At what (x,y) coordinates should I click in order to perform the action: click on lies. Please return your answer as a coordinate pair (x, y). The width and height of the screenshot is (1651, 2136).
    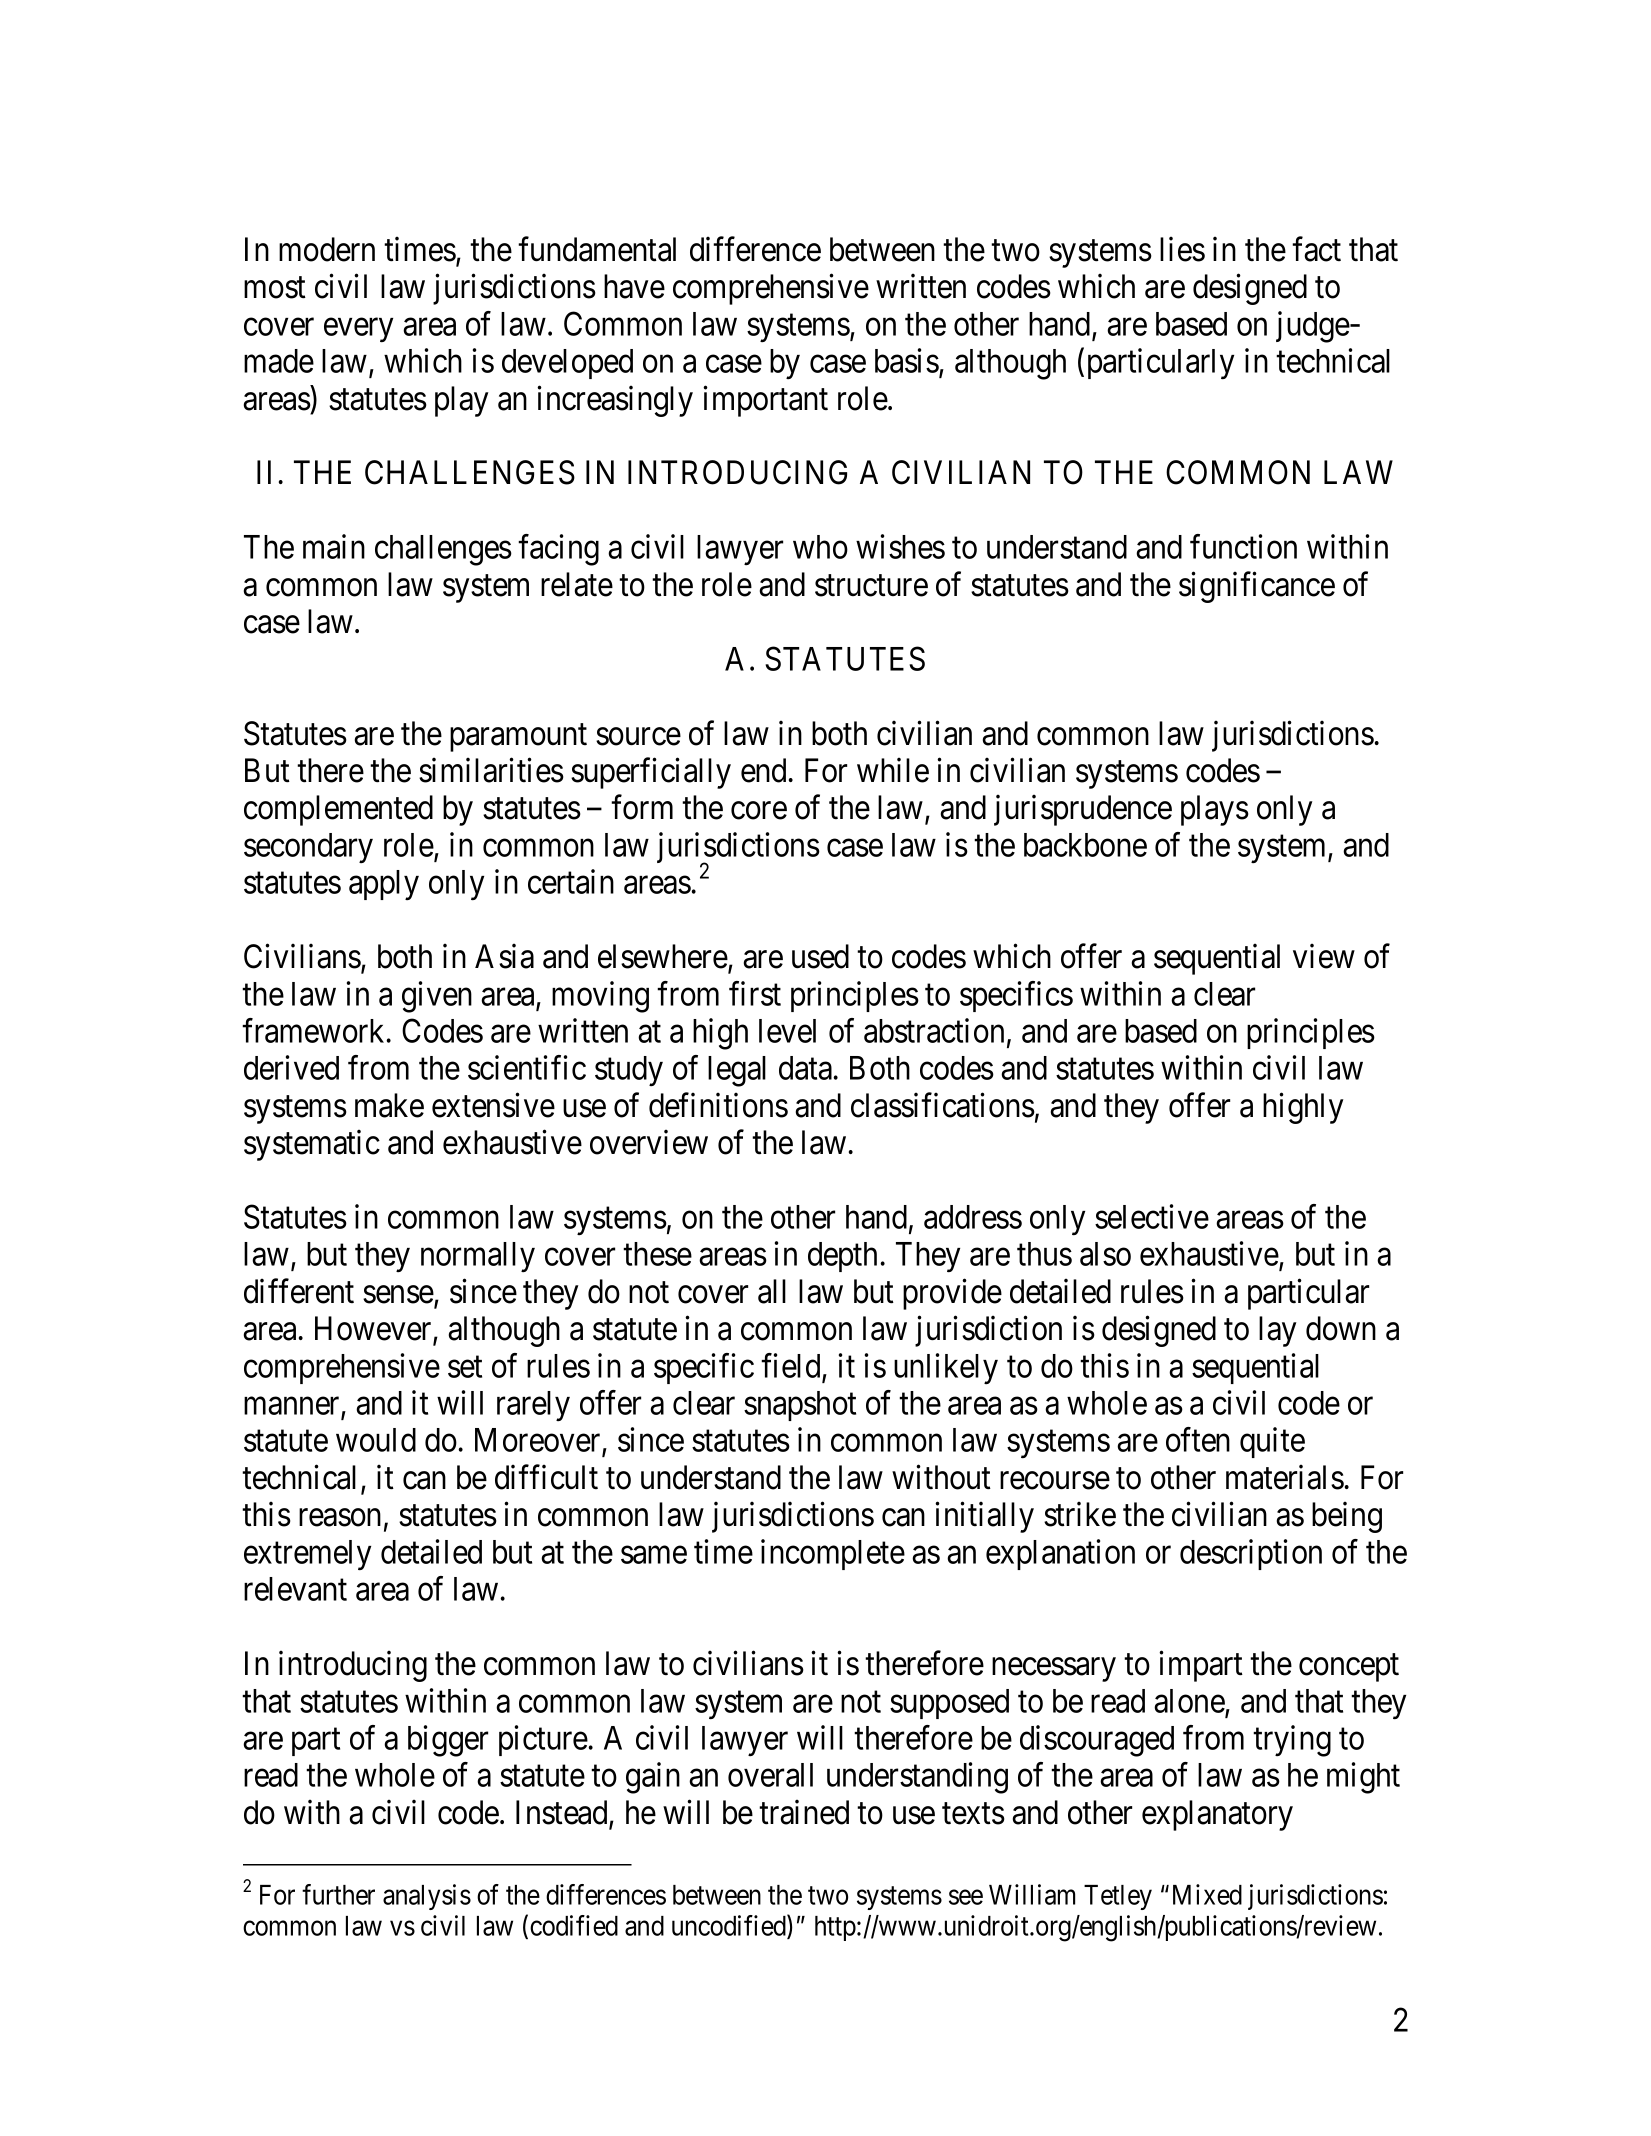
    Looking at the image, I should click on (1182, 249).
